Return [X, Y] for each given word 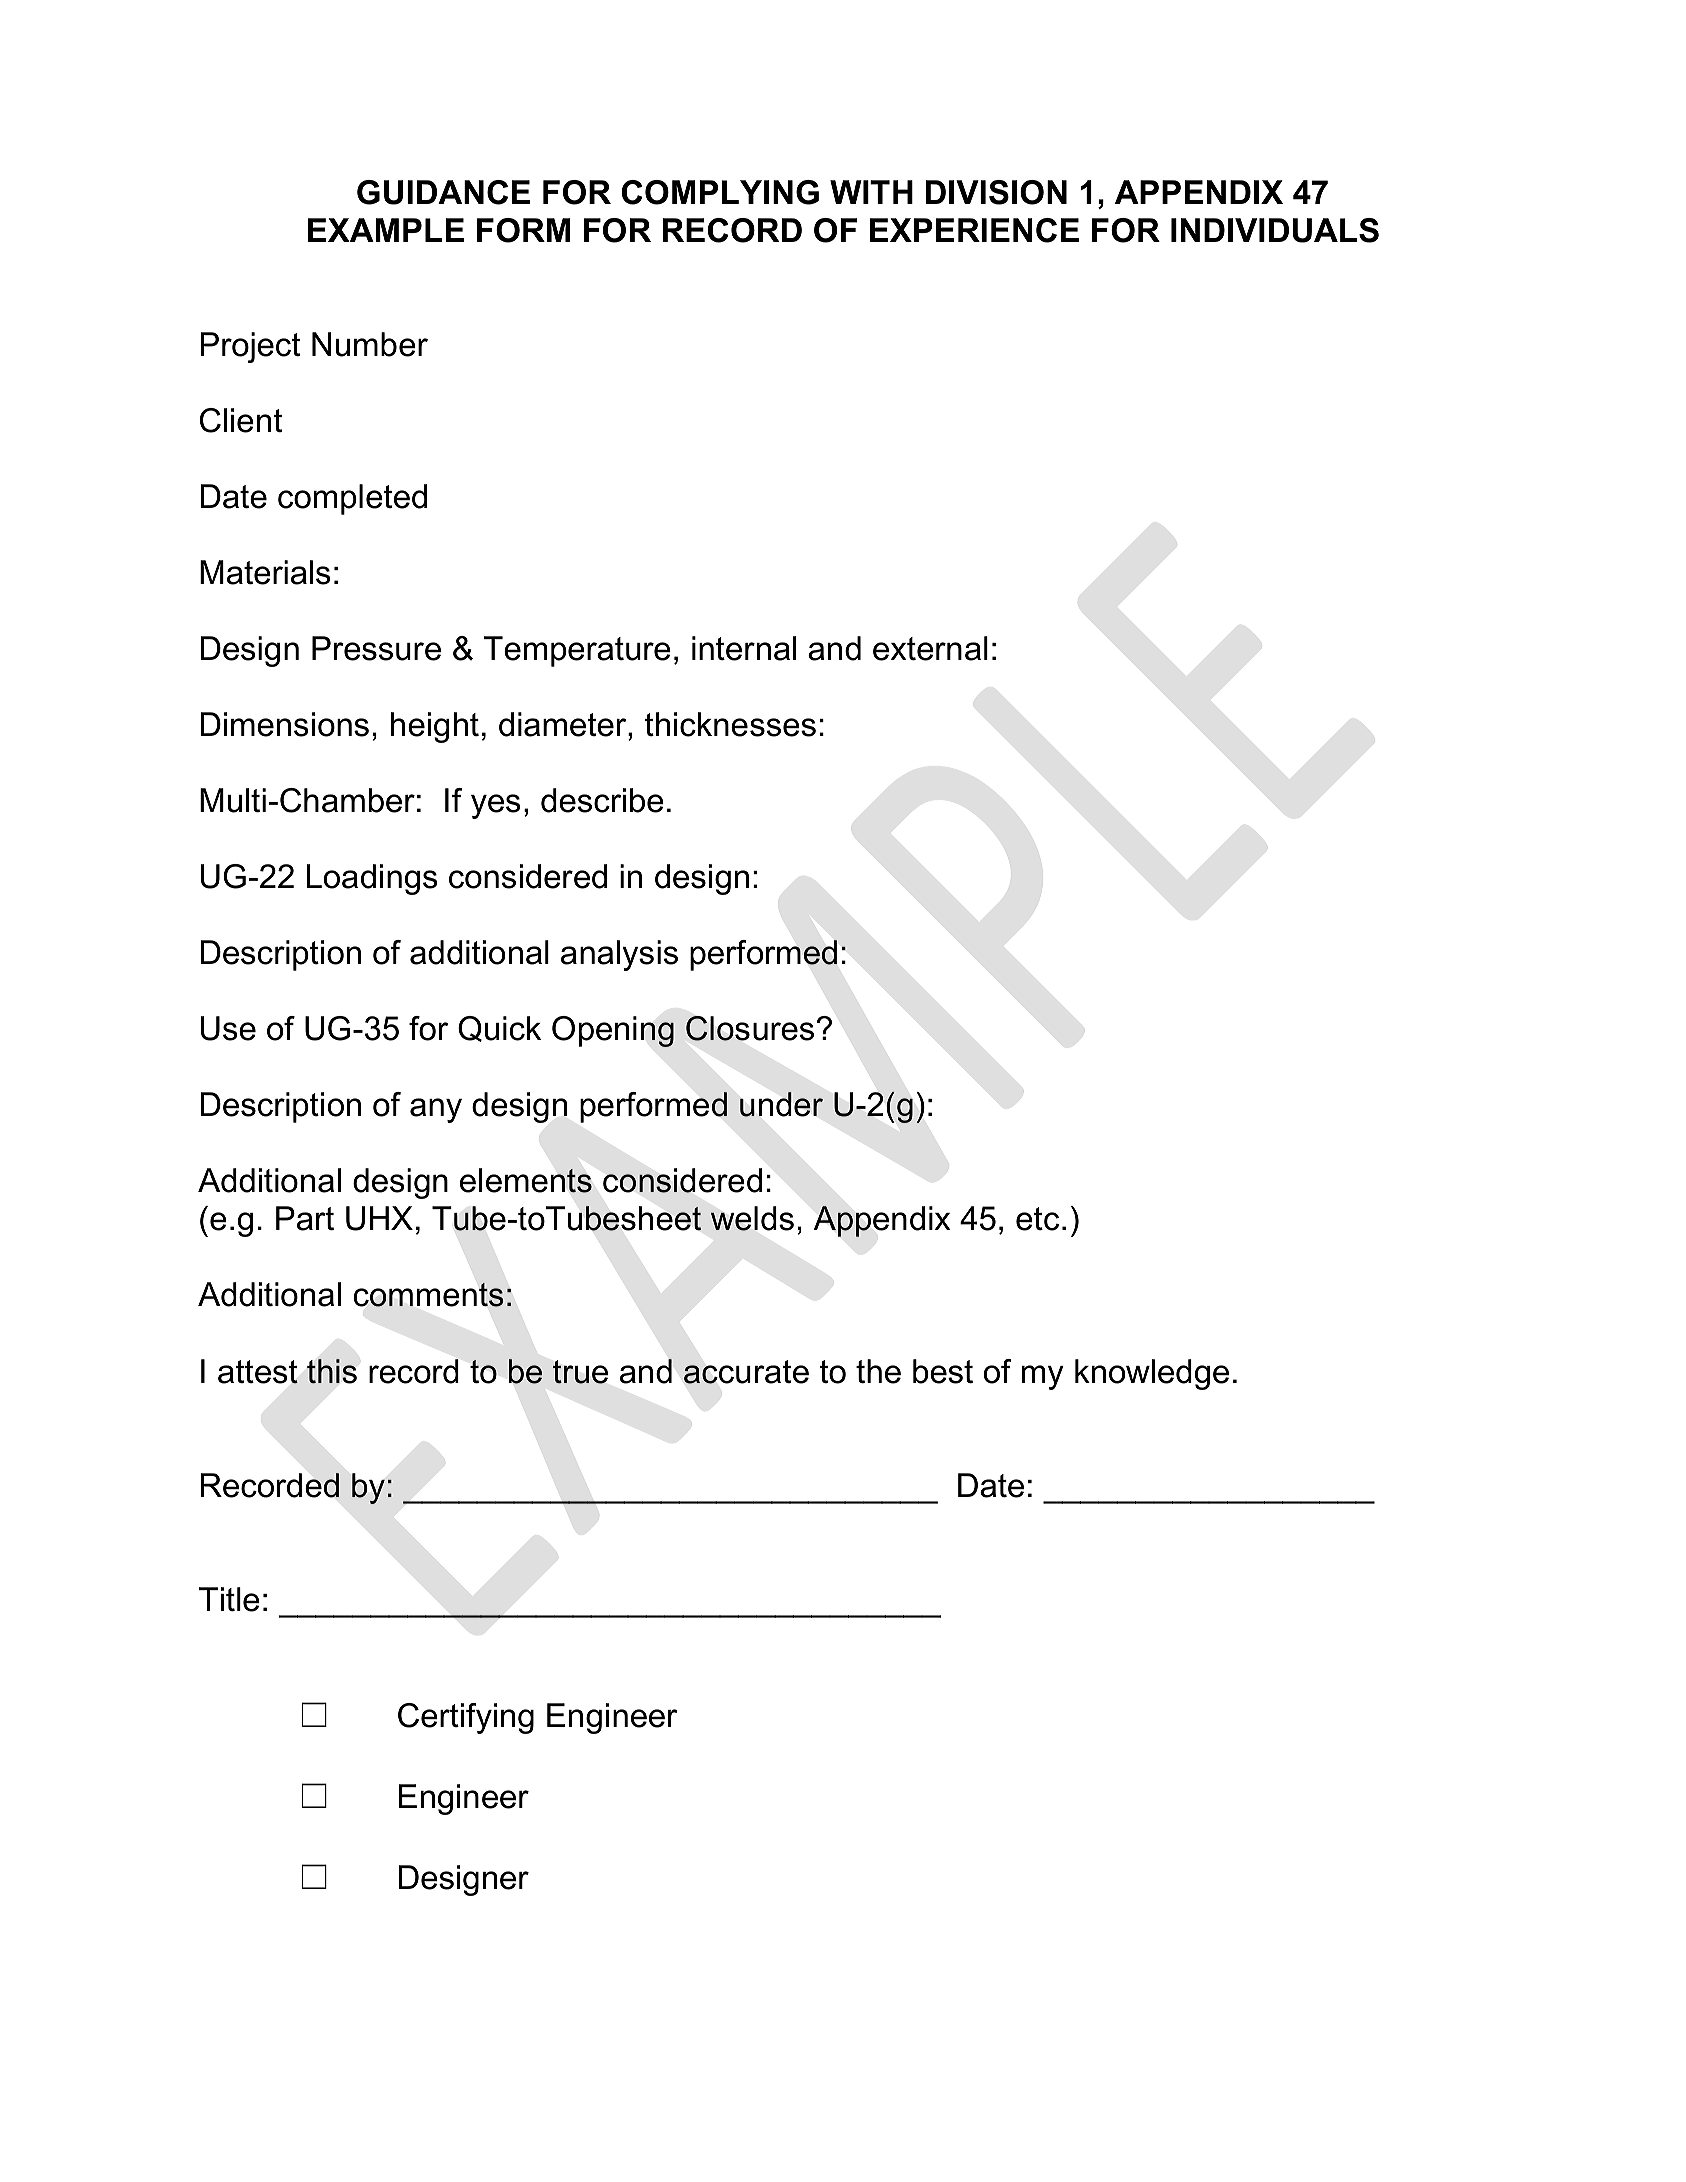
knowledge [1152, 1374]
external [930, 648]
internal [744, 648]
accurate [746, 1372]
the [878, 1371]
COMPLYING [720, 192]
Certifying [466, 1718]
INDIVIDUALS [1275, 230]
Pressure [376, 648]
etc [1037, 1219]
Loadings [372, 879]
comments [429, 1295]
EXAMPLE [386, 230]
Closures [750, 1028]
